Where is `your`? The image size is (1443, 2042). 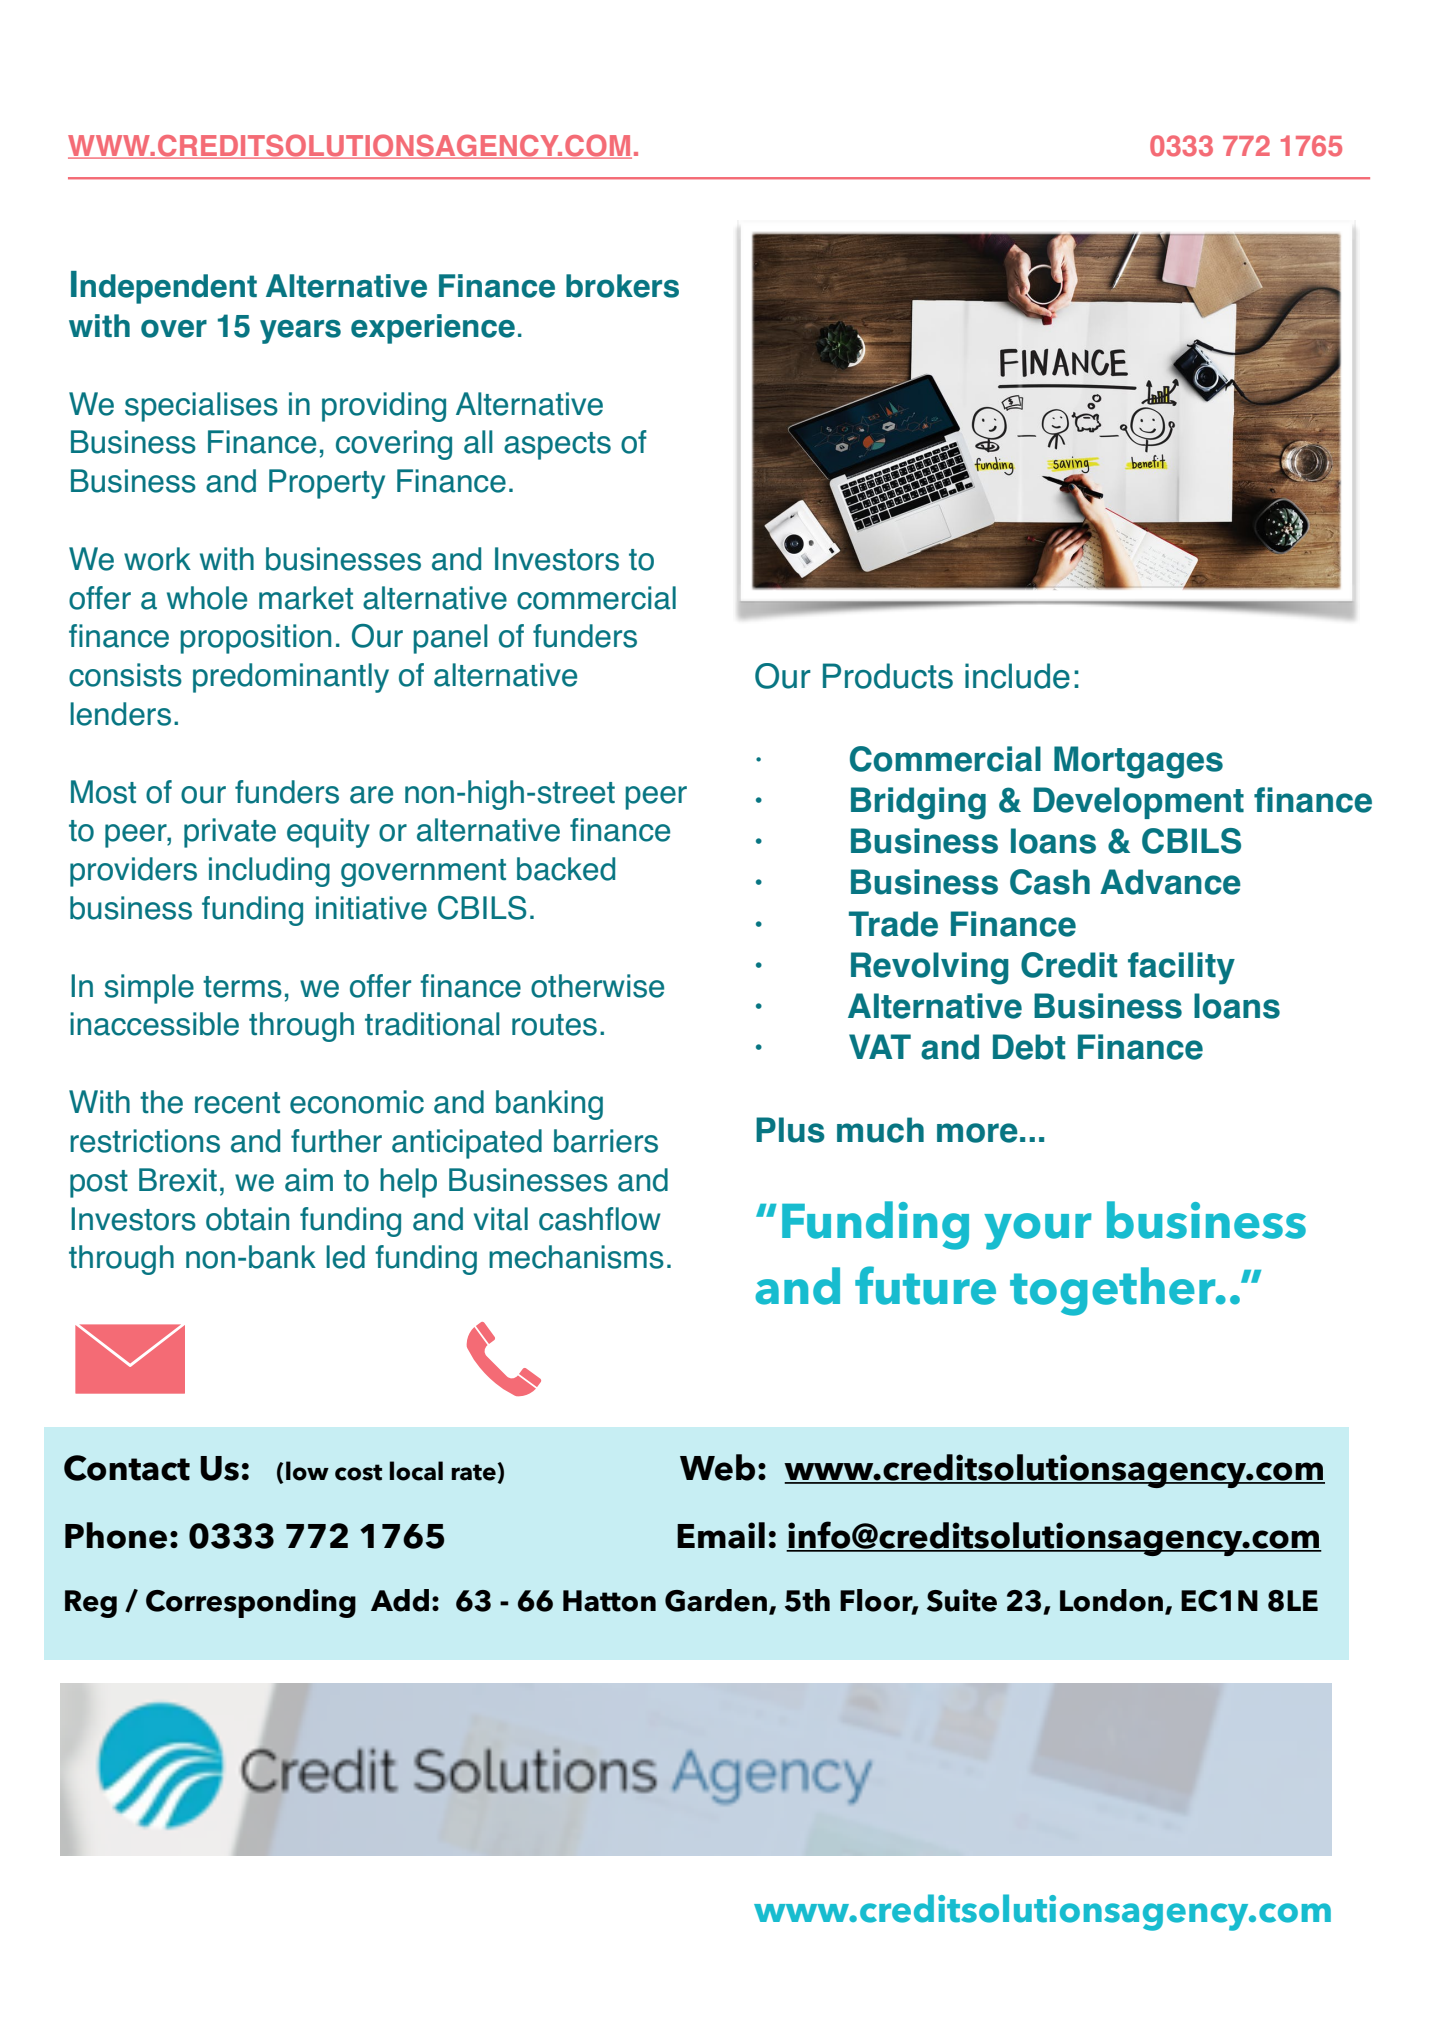
your is located at coordinates (1038, 1231).
